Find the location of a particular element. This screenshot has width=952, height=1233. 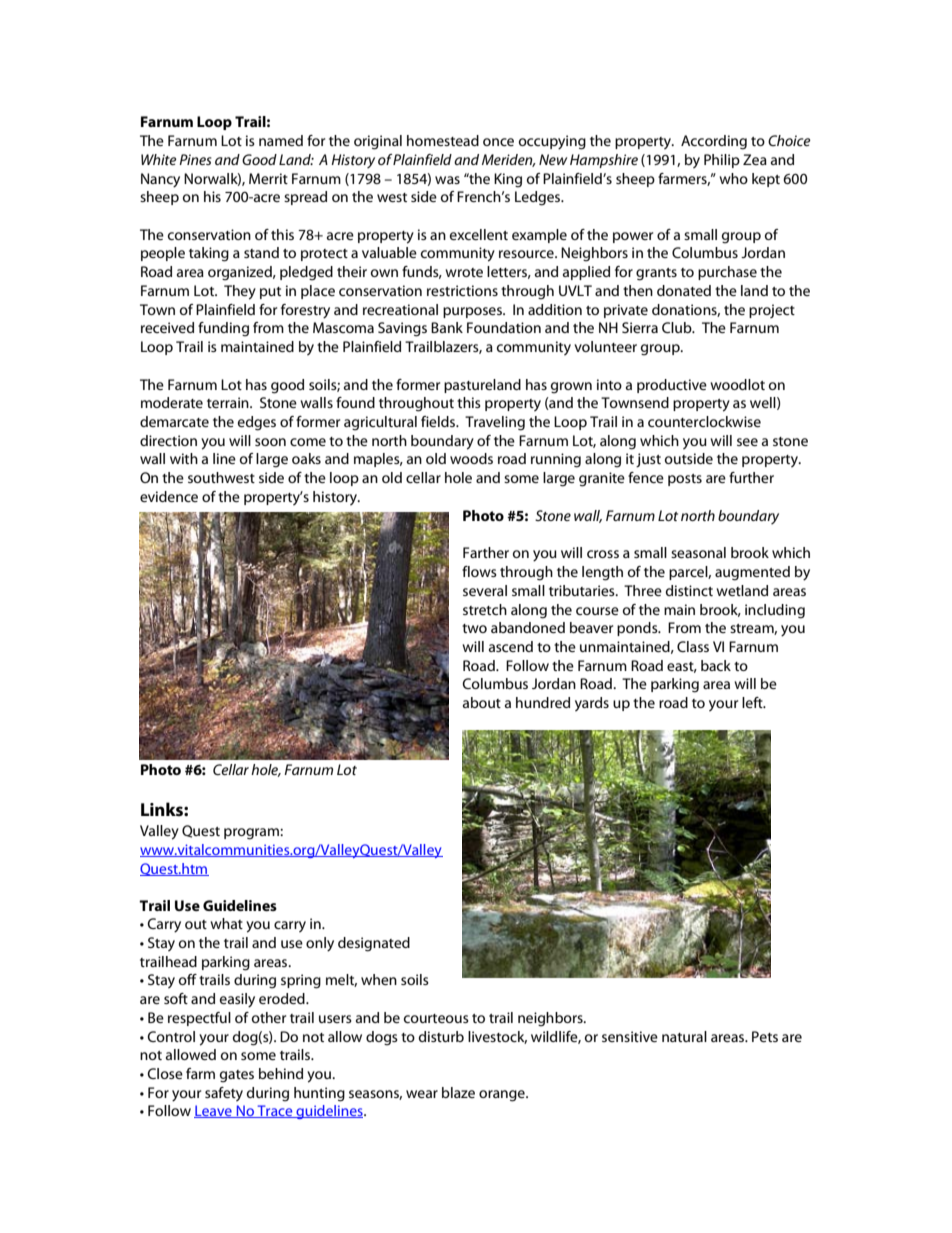

what is located at coordinates (226, 923).
